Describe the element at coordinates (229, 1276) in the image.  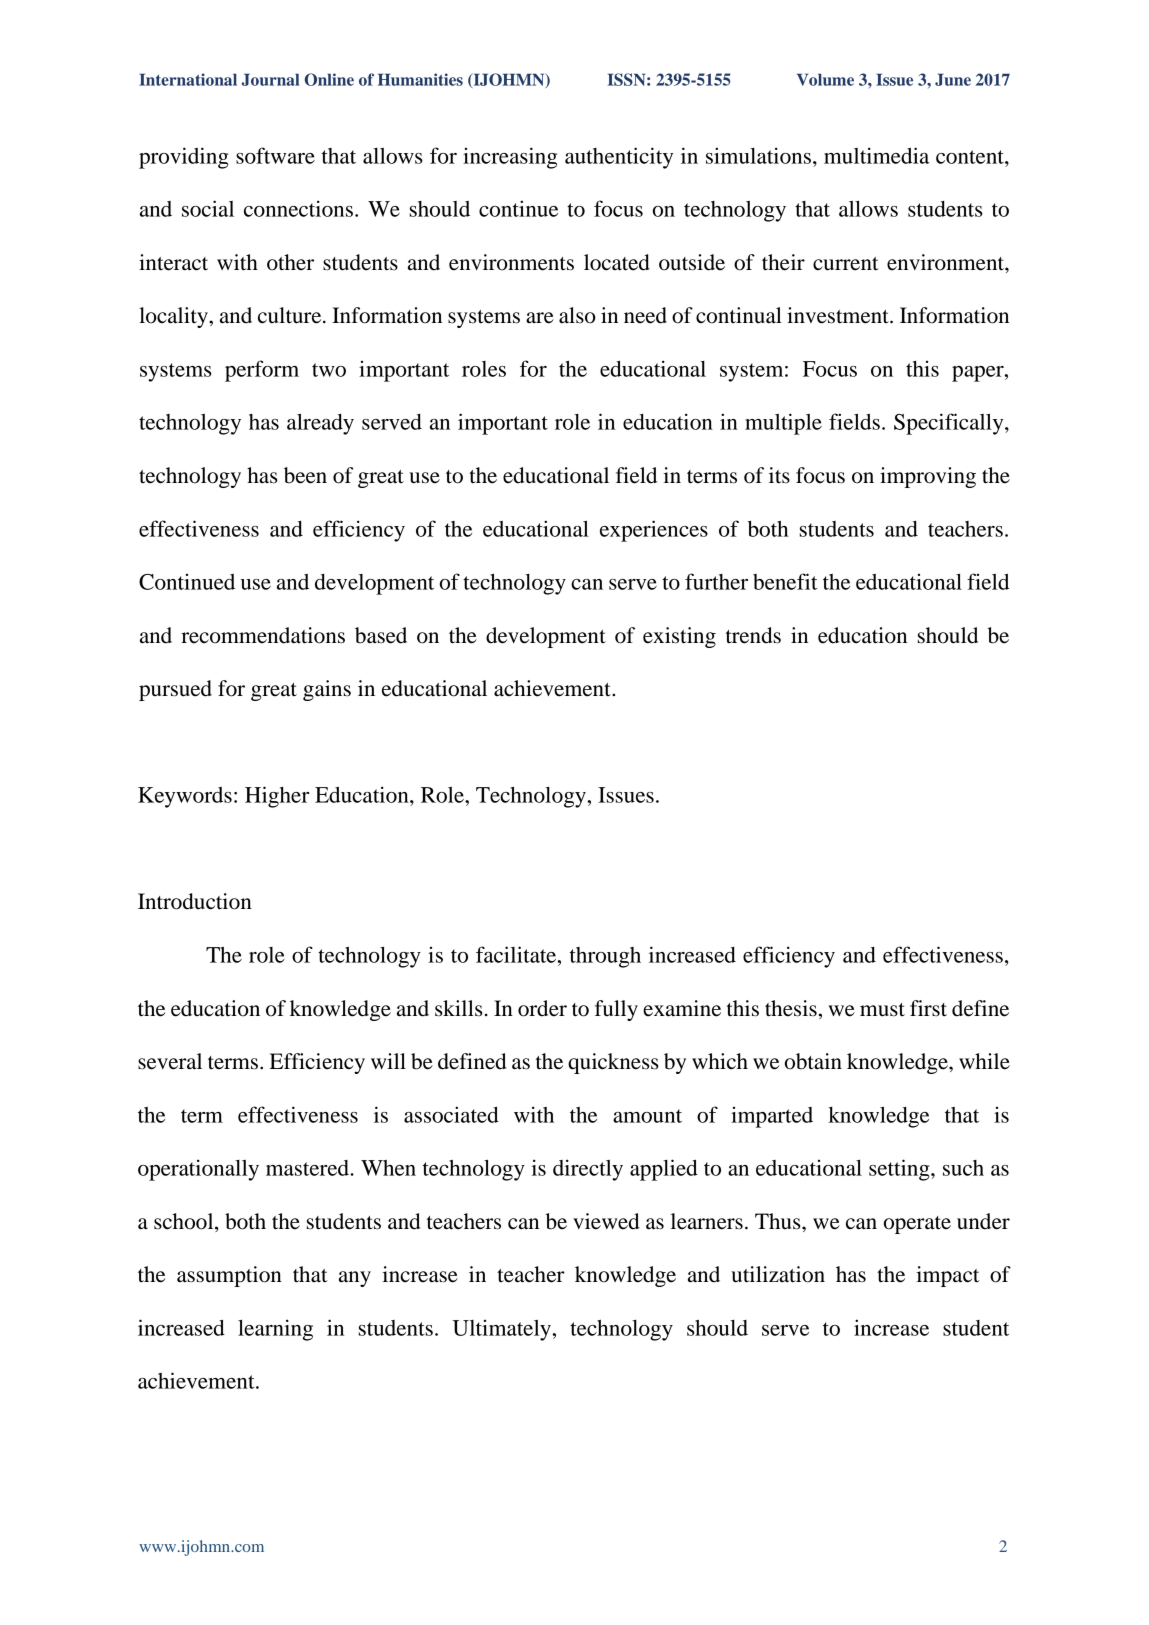
I see `assumption` at that location.
